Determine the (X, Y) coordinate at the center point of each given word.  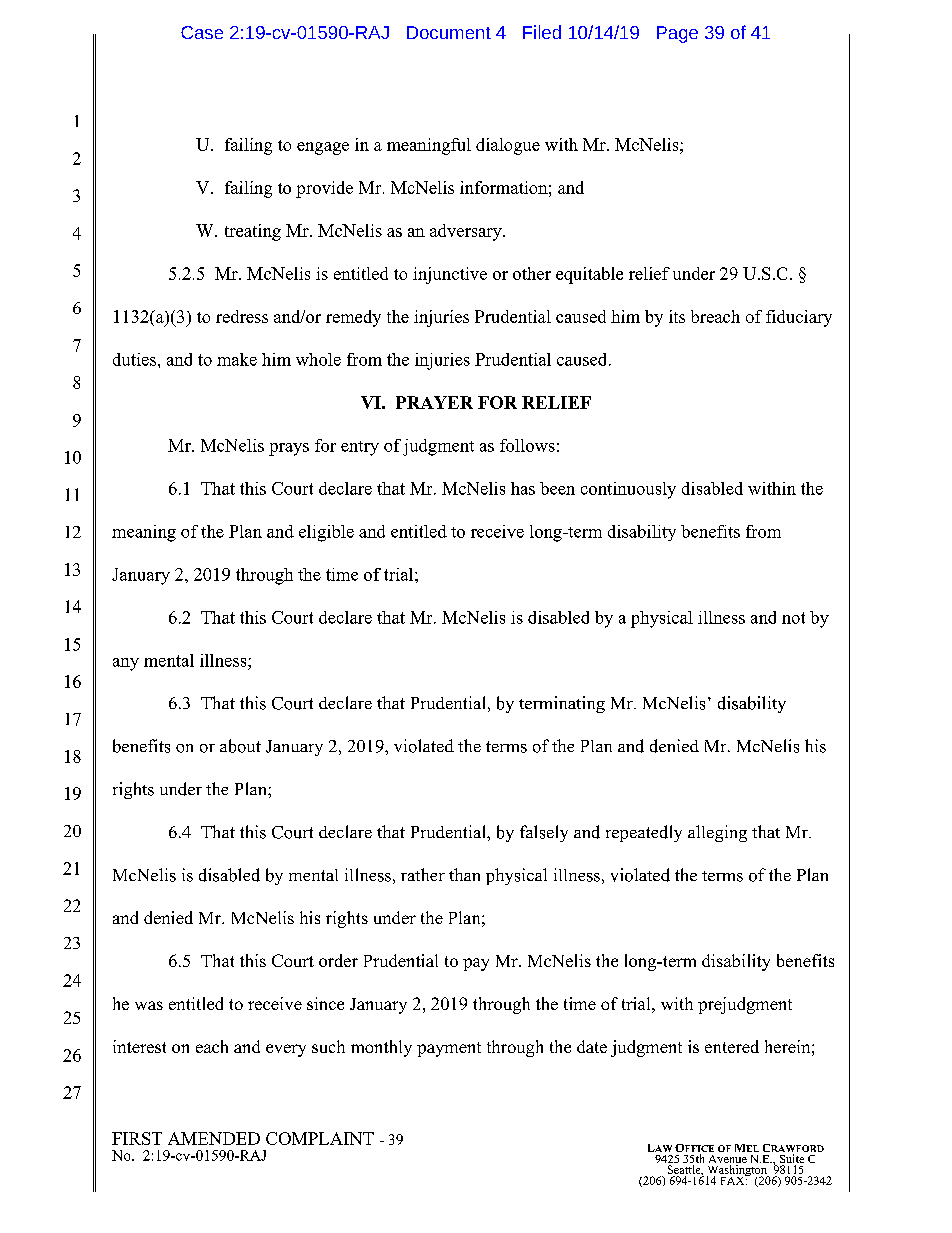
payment (449, 1049)
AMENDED (214, 1138)
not (793, 618)
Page (677, 34)
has (523, 488)
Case (202, 32)
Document (449, 32)
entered (732, 1046)
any (126, 664)
